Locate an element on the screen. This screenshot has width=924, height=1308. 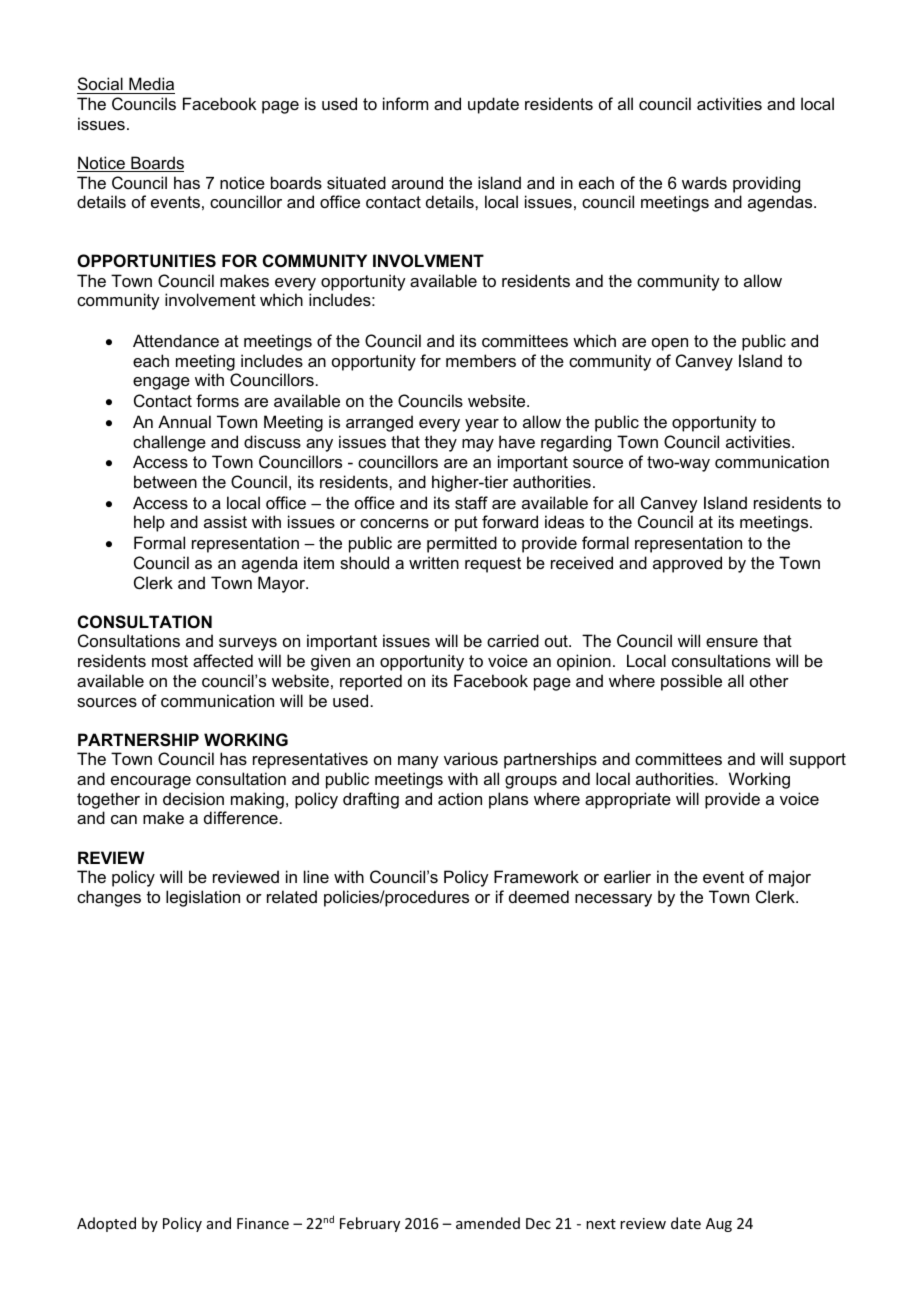
Finance is located at coordinates (263, 1223).
